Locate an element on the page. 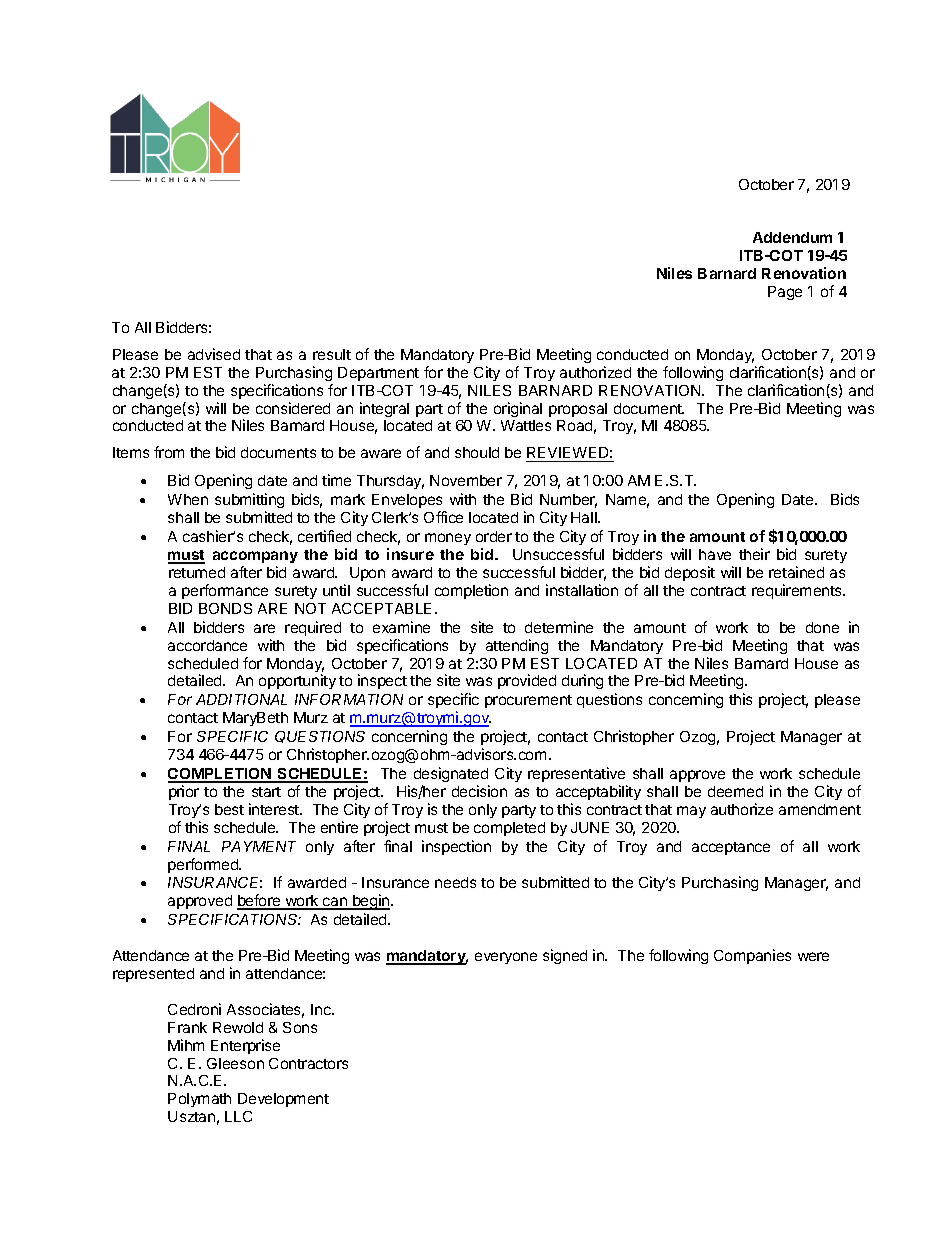 The width and height of the document is (952, 1233). provided is located at coordinates (527, 681).
